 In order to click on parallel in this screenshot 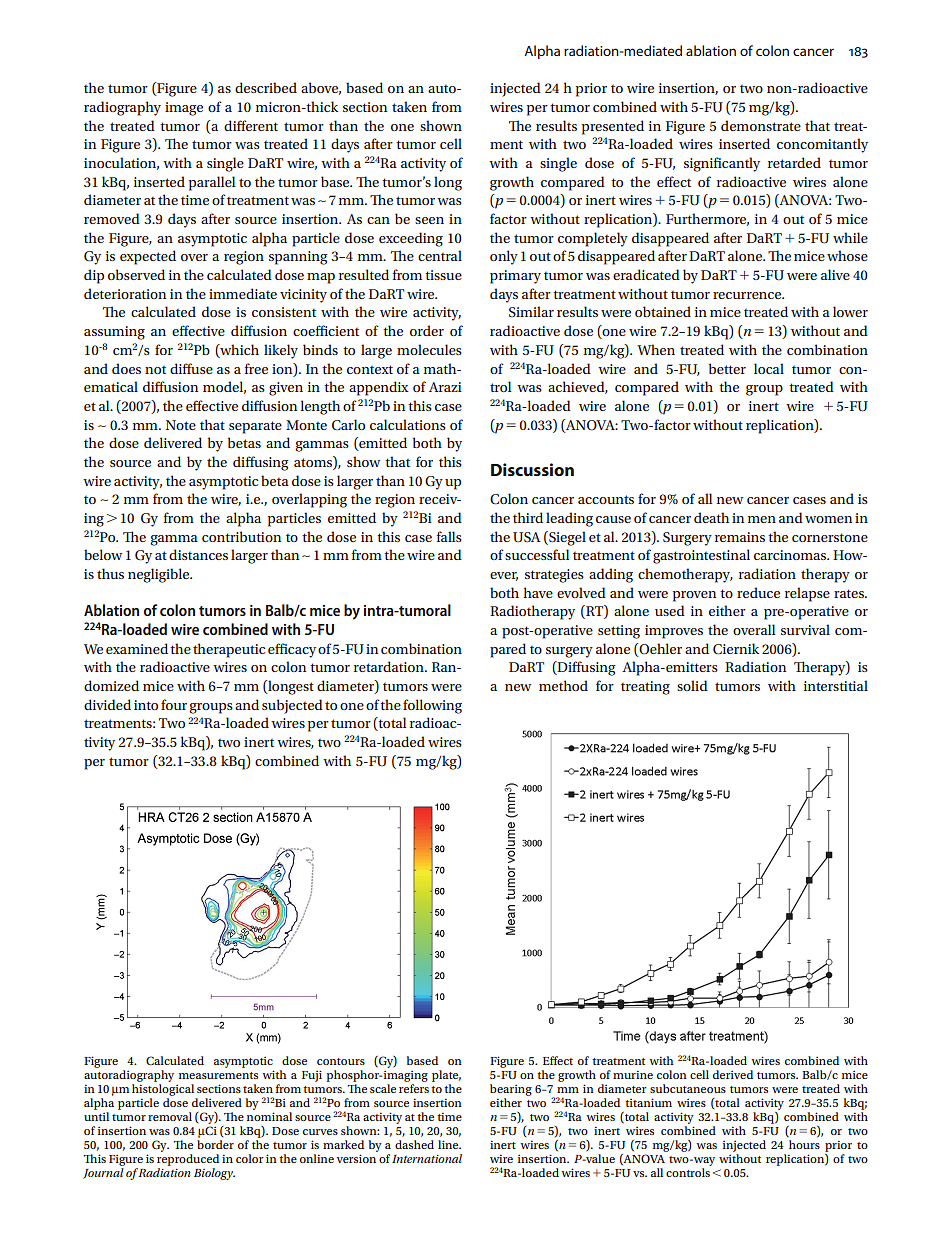, I will do `click(212, 183)`.
